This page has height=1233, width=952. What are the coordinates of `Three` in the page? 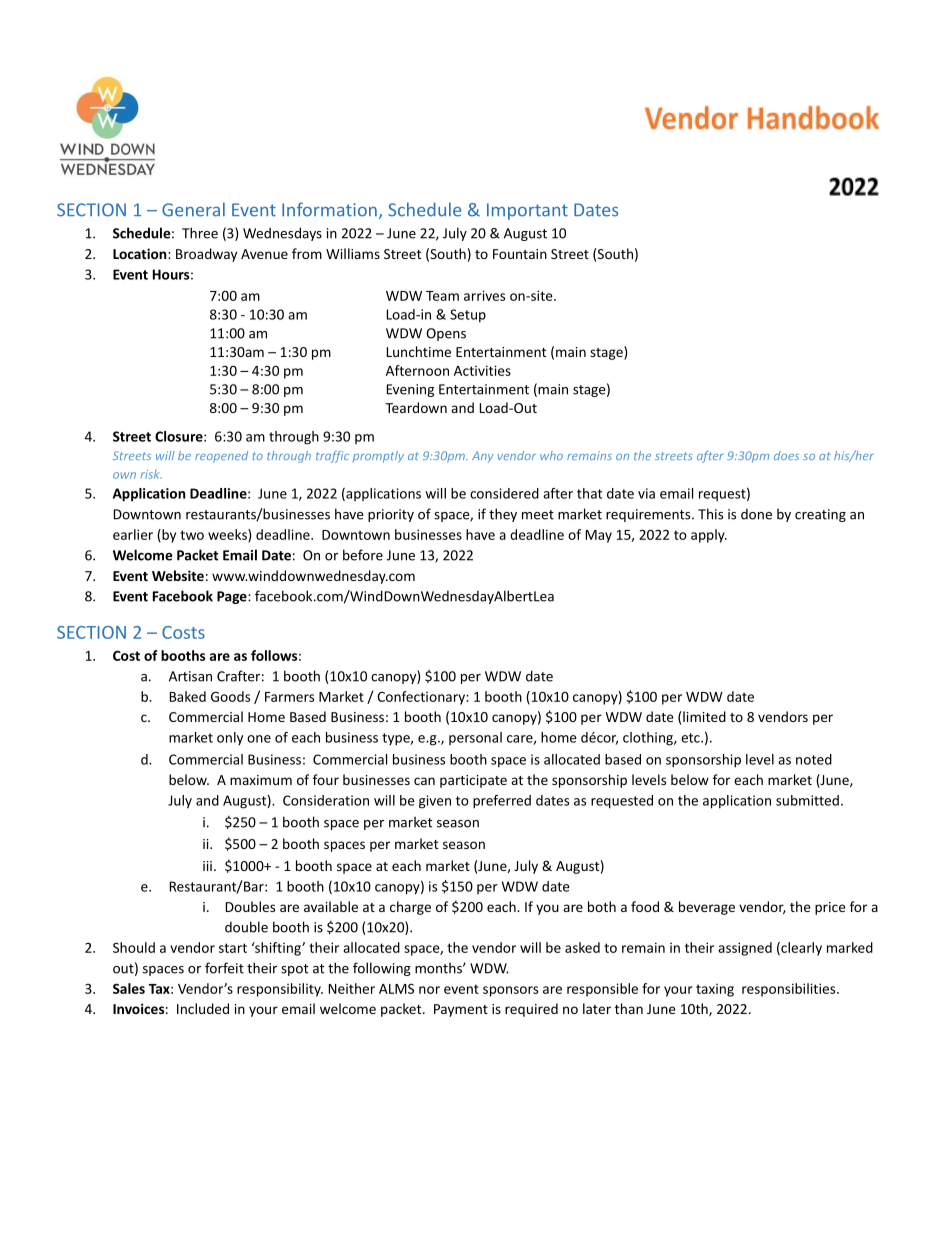 It's located at (200, 233).
